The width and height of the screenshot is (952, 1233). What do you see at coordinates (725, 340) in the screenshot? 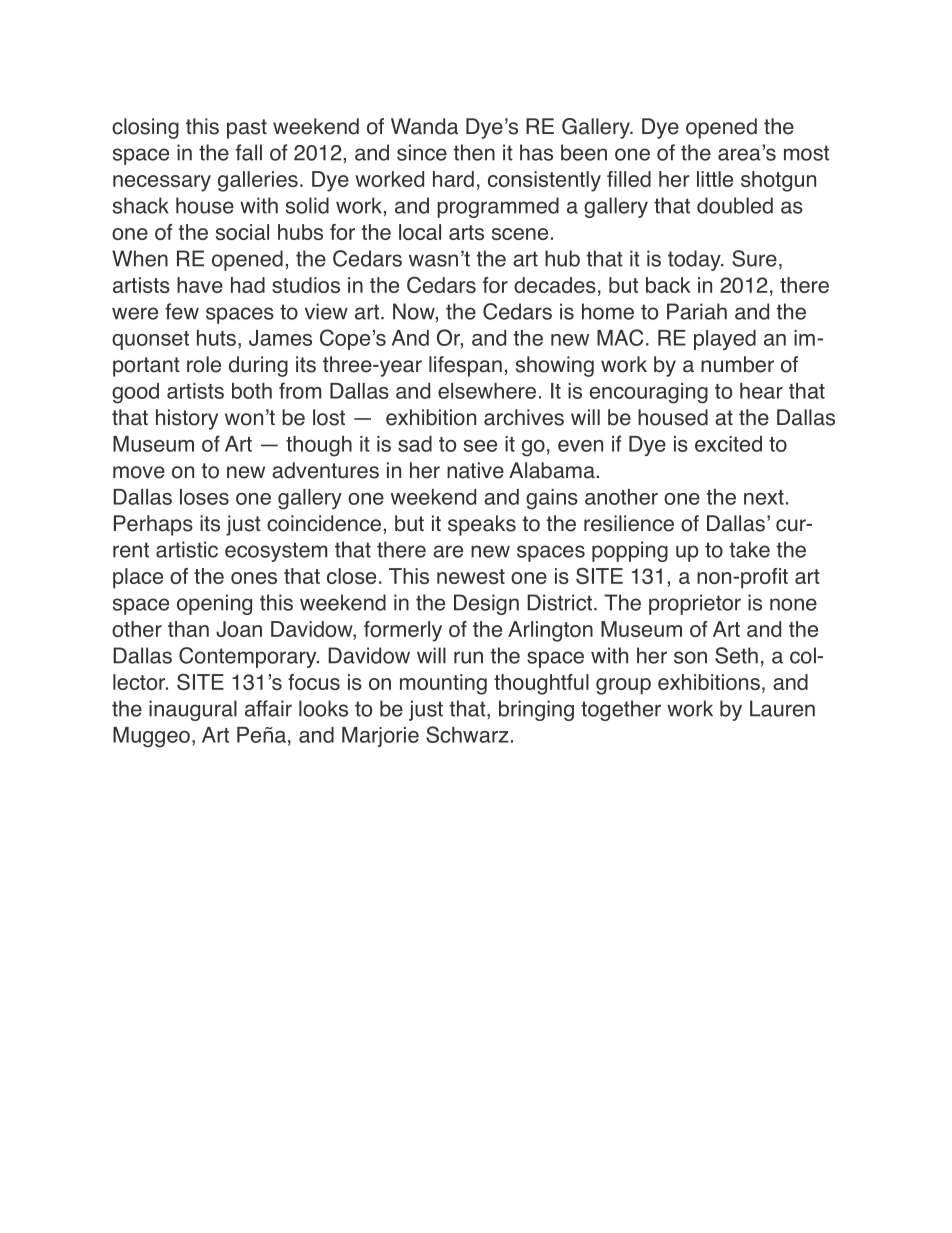
I see `played` at bounding box center [725, 340].
